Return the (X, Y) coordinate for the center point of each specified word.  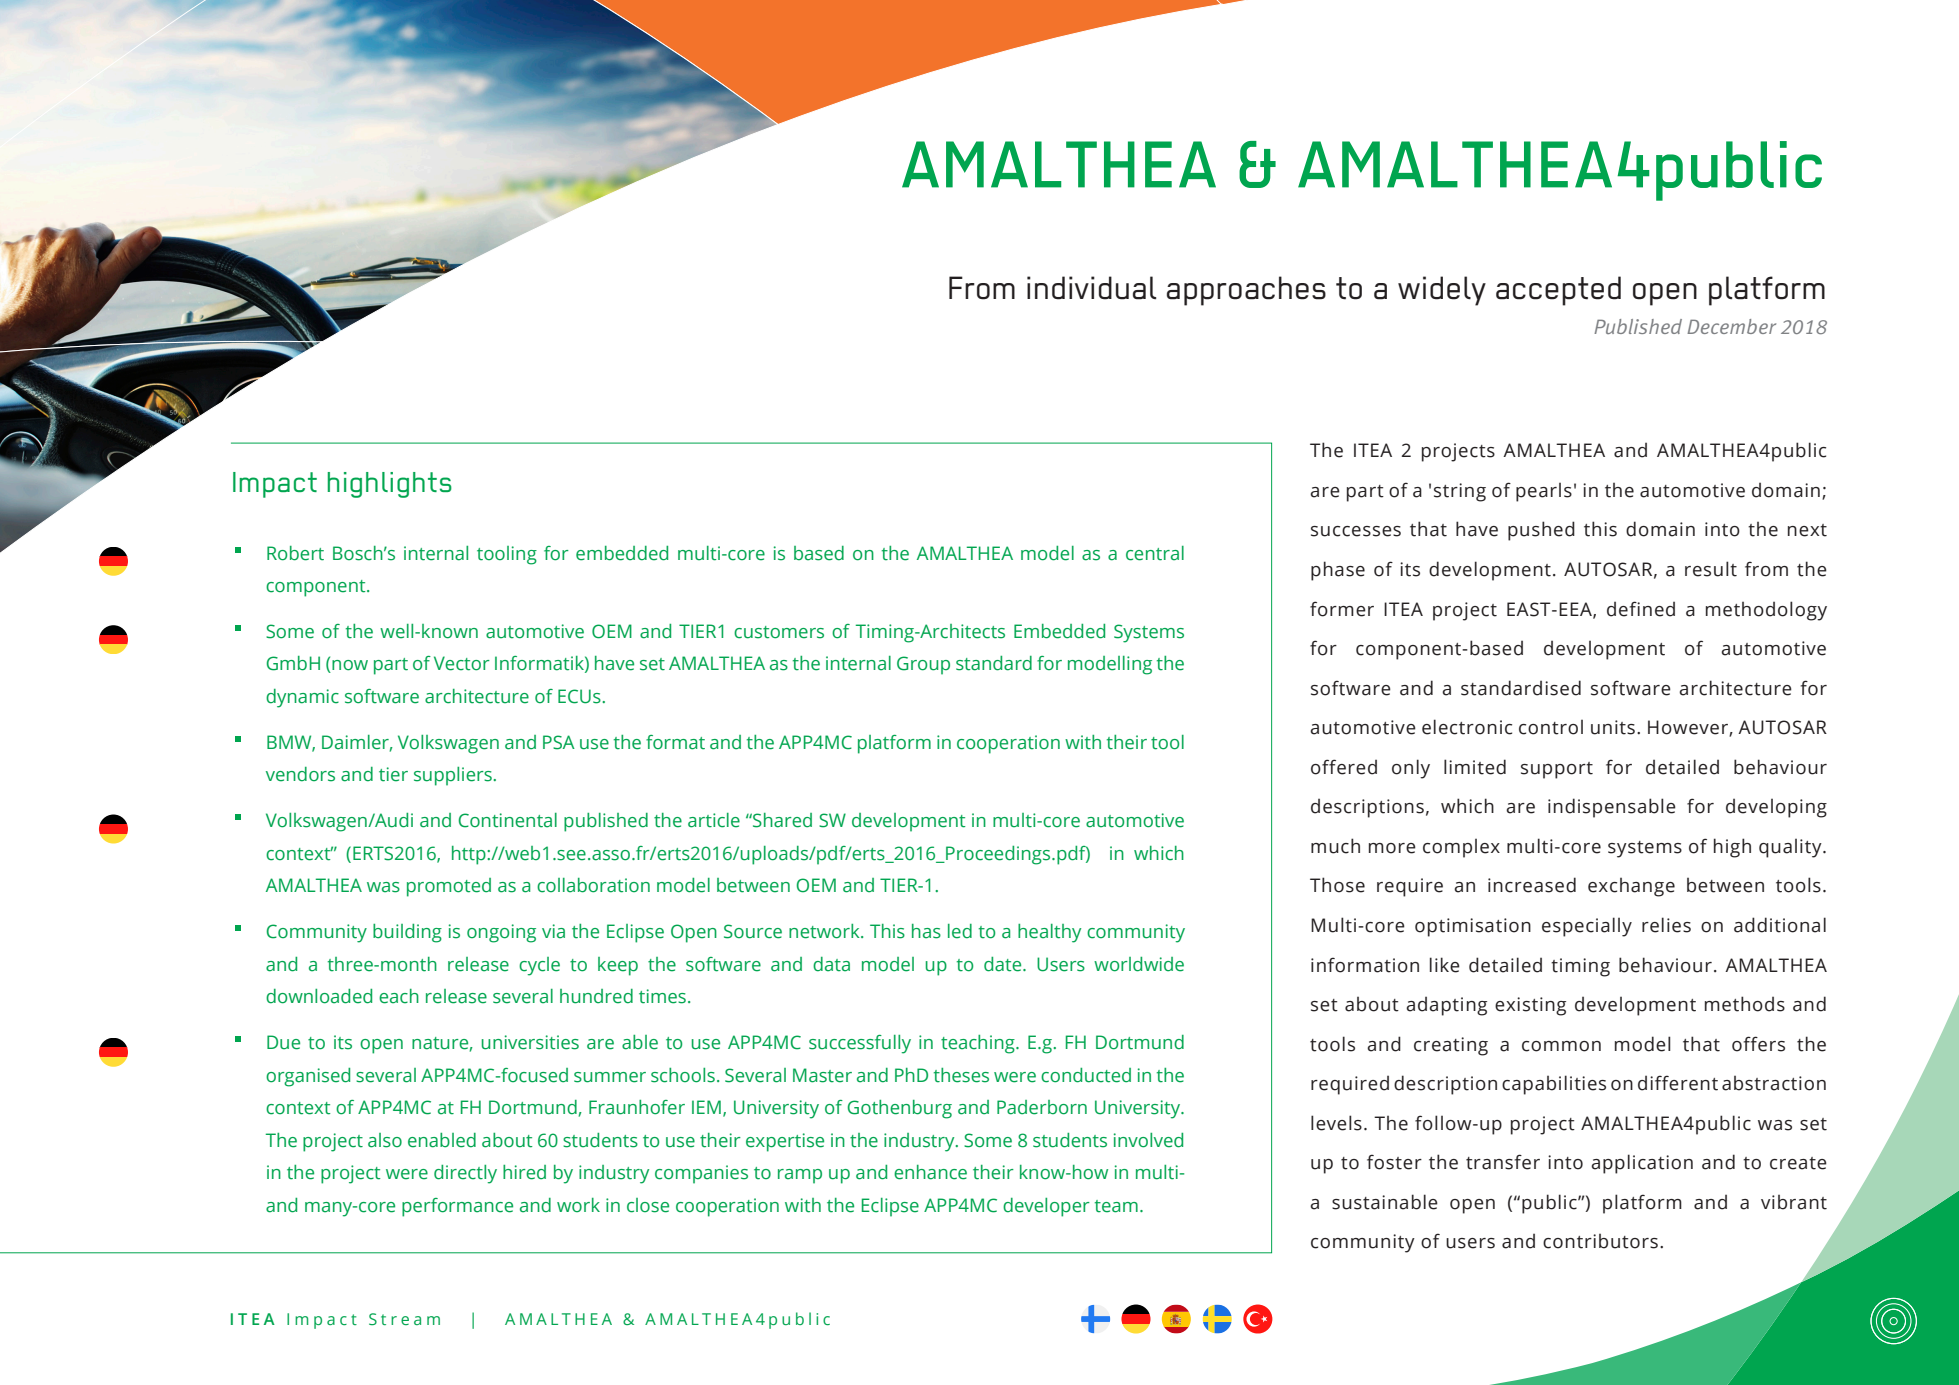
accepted (1558, 291)
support (1557, 770)
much (1335, 846)
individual (1091, 288)
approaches (1246, 291)
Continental (507, 820)
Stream (404, 1319)
